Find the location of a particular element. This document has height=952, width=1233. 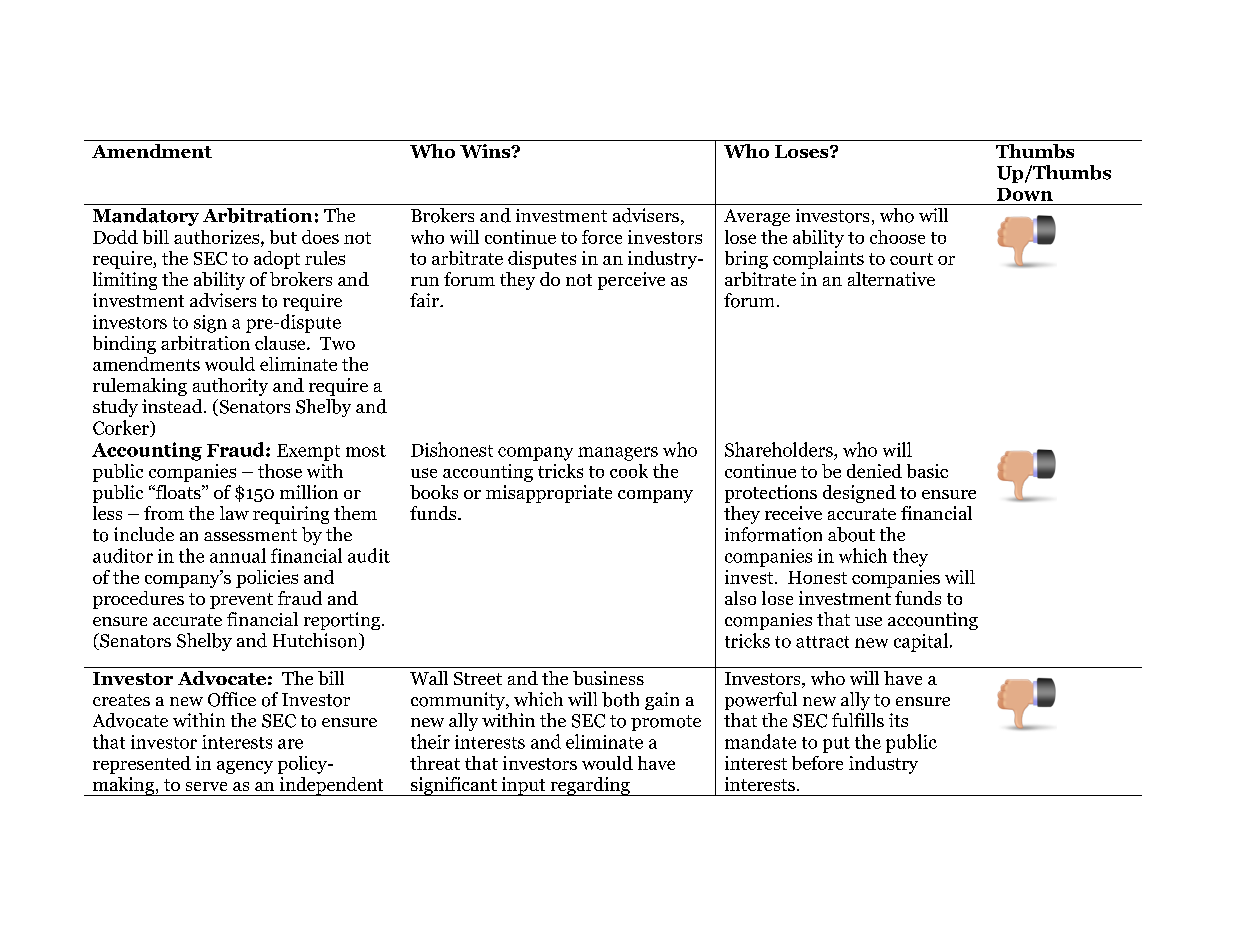

Wins is located at coordinates (486, 151).
